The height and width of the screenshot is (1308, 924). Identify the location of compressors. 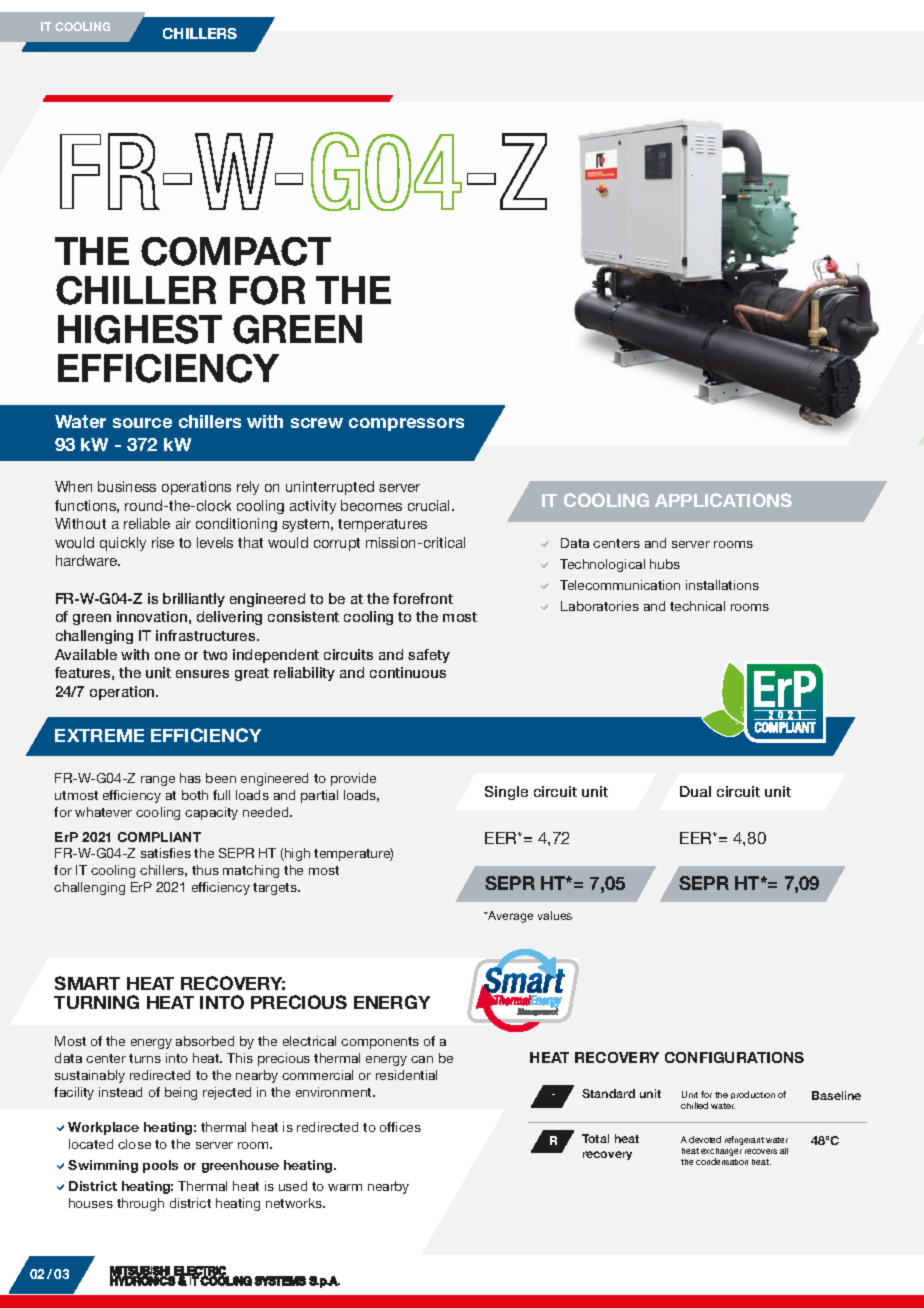
(406, 424).
